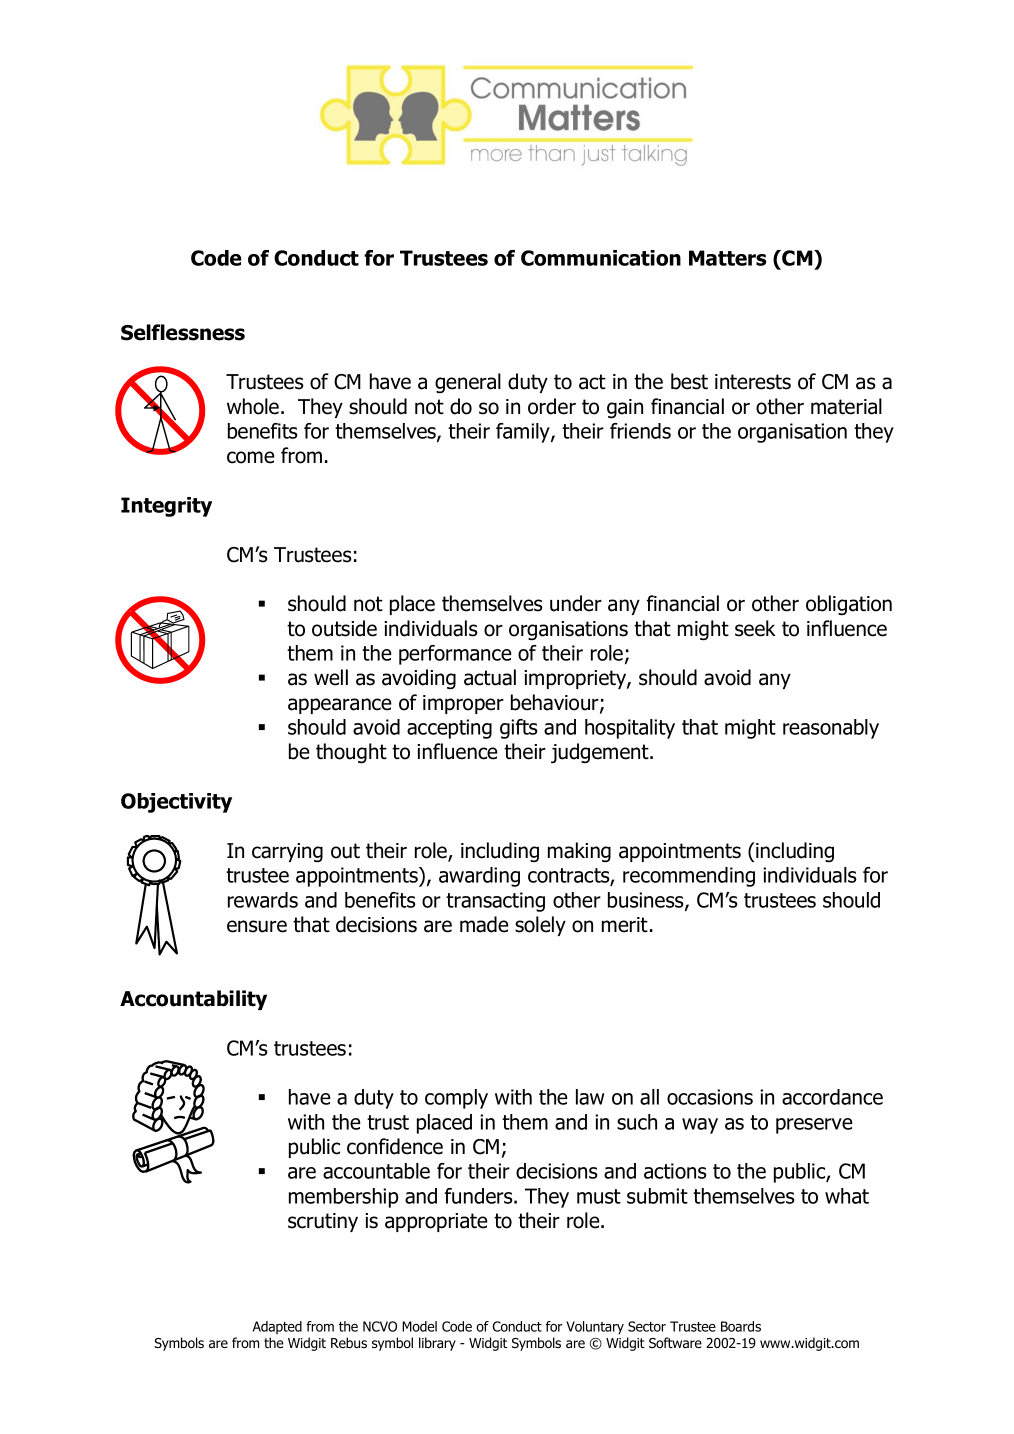 The image size is (1014, 1434). Describe the element at coordinates (176, 803) in the document. I see `Objectivity` at that location.
